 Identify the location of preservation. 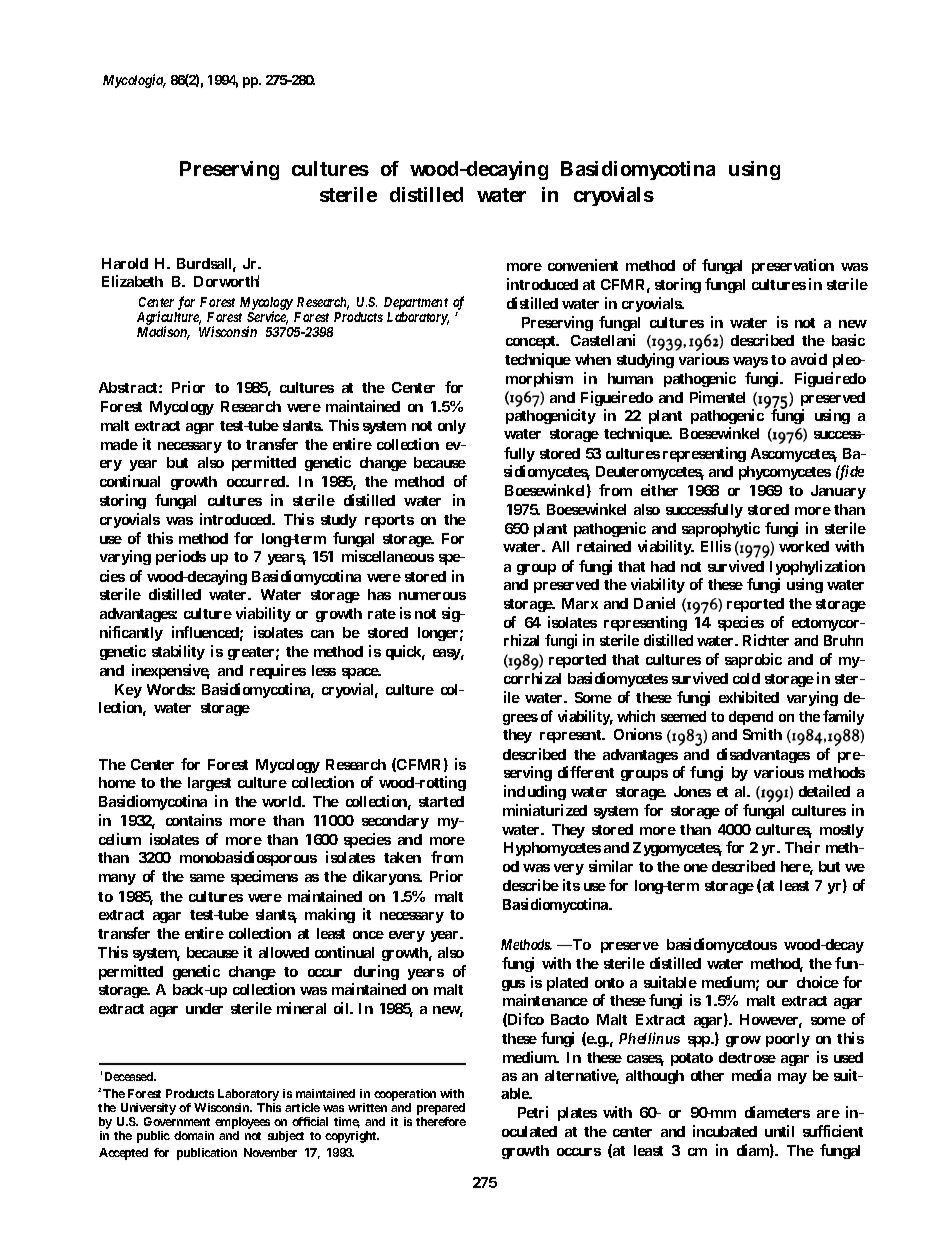
(793, 266).
